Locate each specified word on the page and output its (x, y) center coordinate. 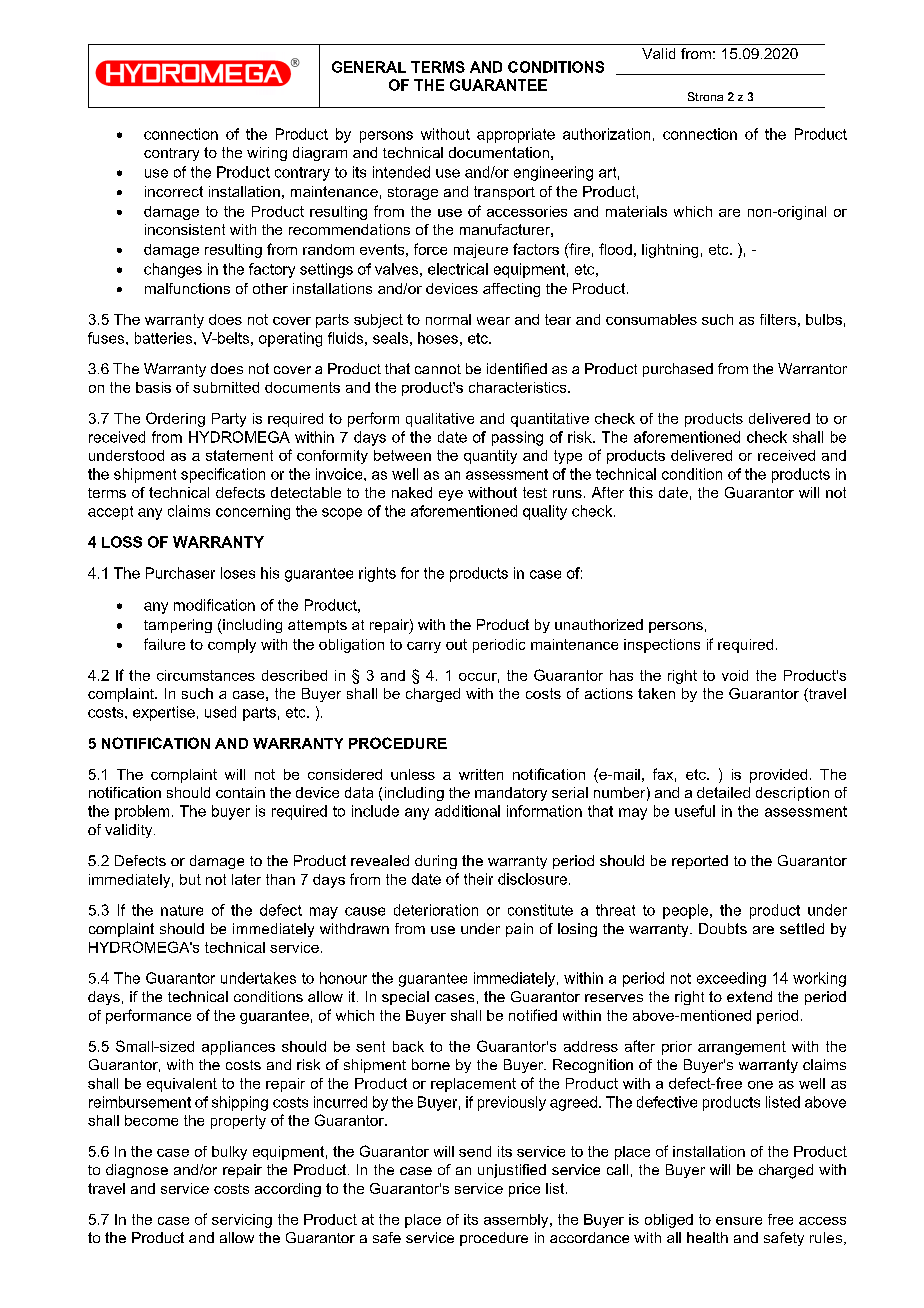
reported (700, 862)
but (190, 879)
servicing (242, 1221)
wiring (267, 154)
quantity (490, 457)
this (641, 492)
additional (467, 811)
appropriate (516, 135)
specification (223, 475)
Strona (705, 96)
